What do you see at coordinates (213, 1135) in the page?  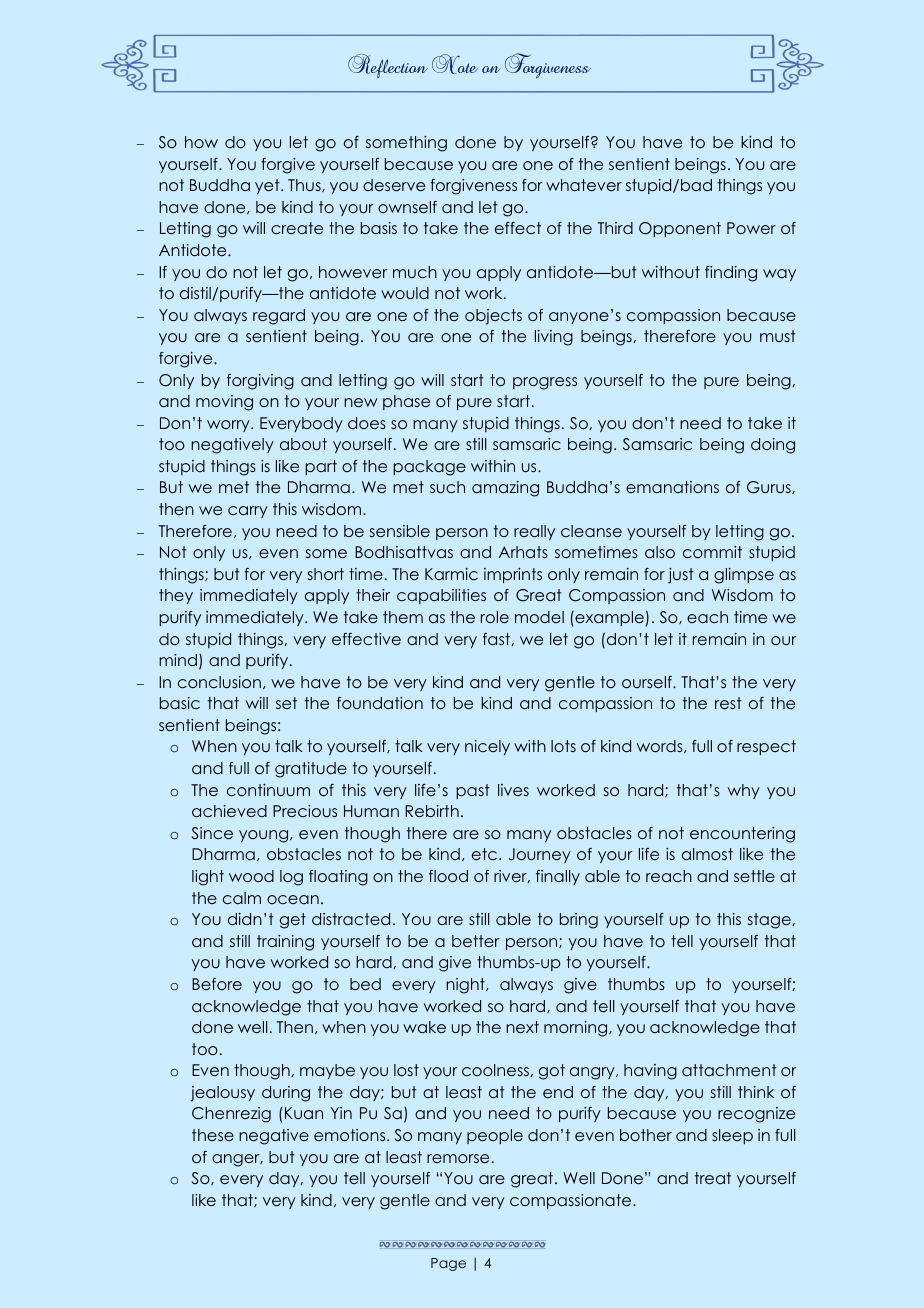 I see `these` at bounding box center [213, 1135].
